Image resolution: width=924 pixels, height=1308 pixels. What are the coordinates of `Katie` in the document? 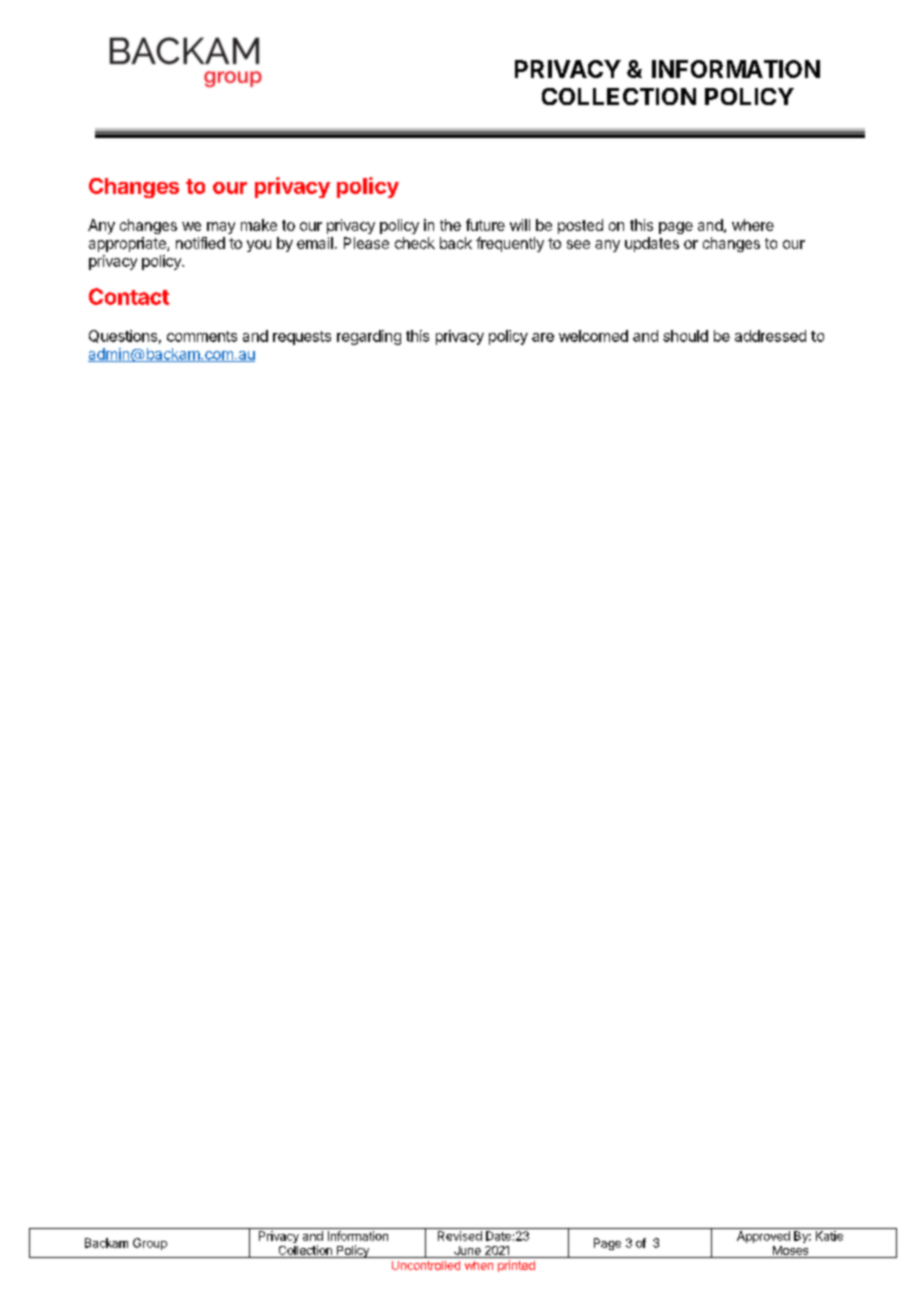 It's located at (829, 1236).
